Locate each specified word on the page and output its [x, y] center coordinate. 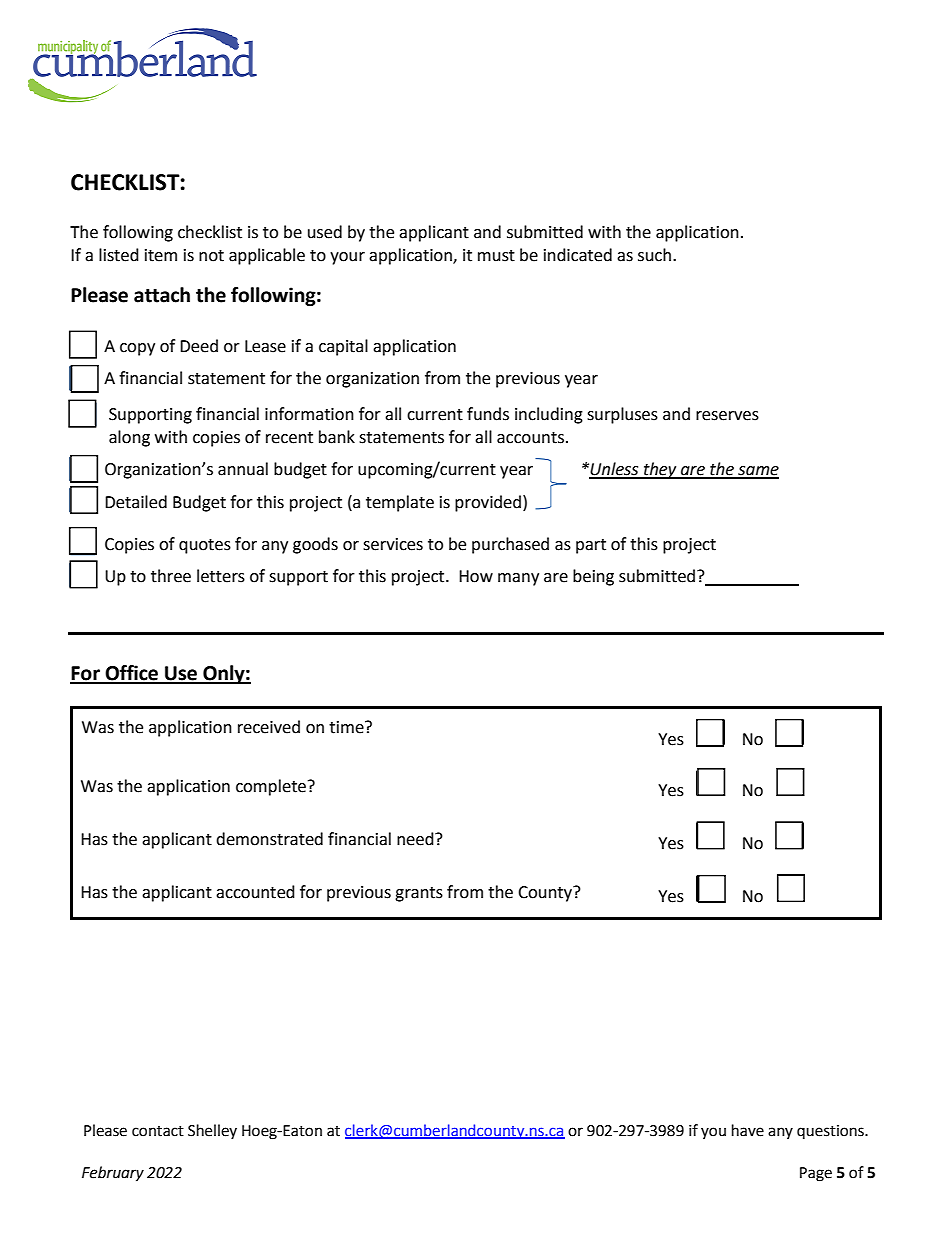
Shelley [212, 1131]
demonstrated [269, 839]
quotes [205, 546]
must [496, 256]
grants [419, 894]
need [416, 839]
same [757, 472]
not [211, 256]
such [654, 255]
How [476, 576]
